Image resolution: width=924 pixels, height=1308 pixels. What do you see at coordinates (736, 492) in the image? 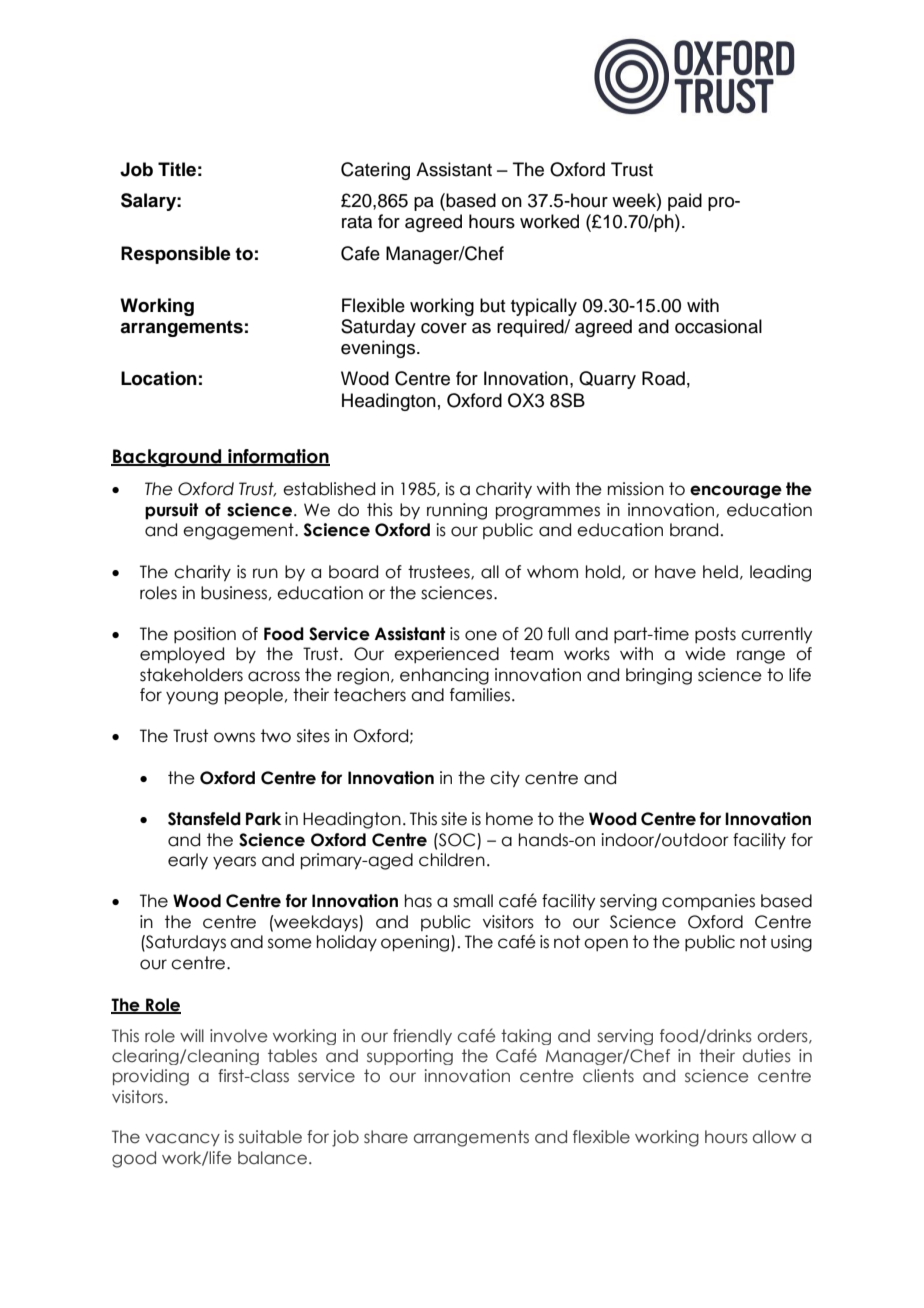
I see `encourage` at bounding box center [736, 492].
